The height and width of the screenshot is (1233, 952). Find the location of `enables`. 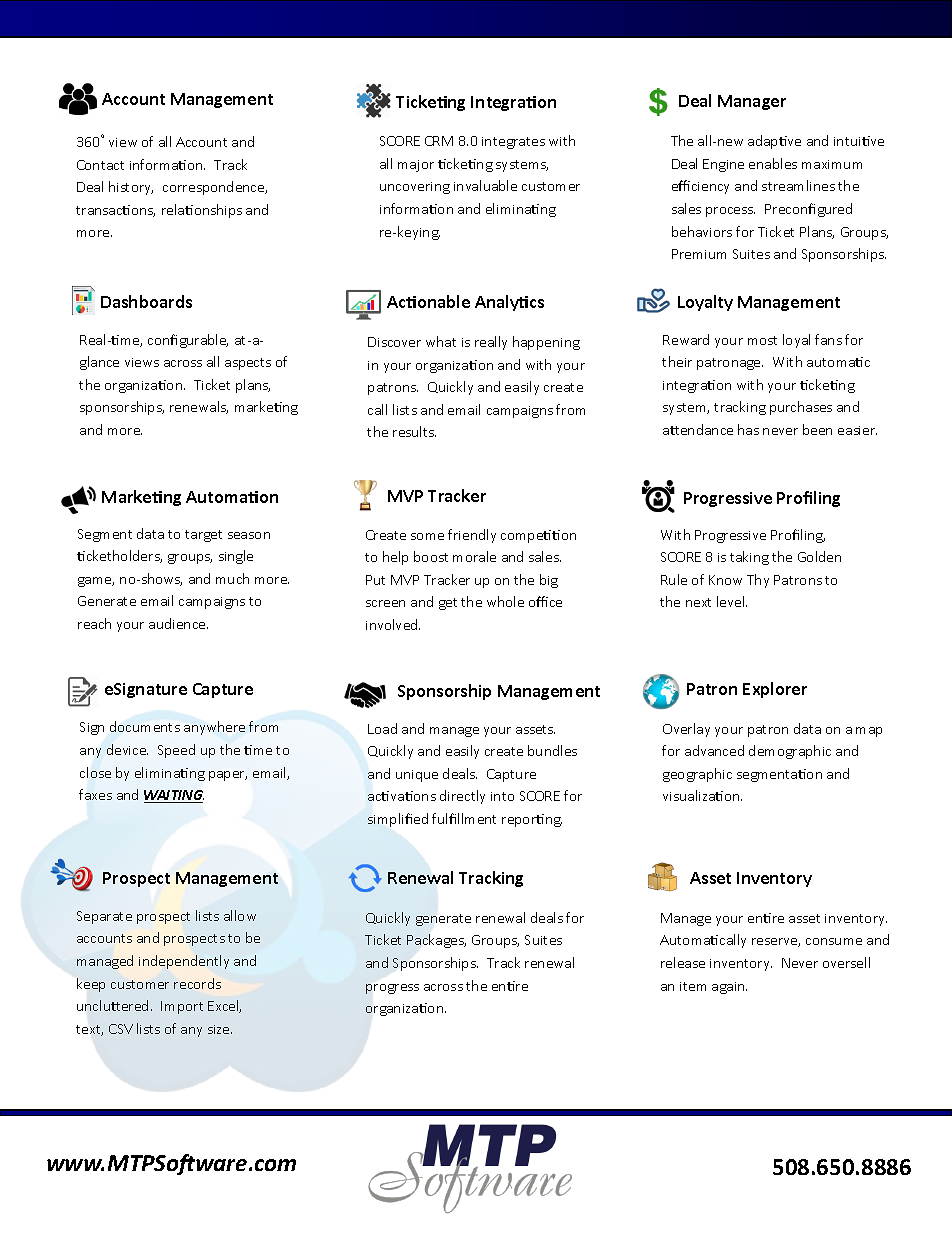

enables is located at coordinates (773, 163).
